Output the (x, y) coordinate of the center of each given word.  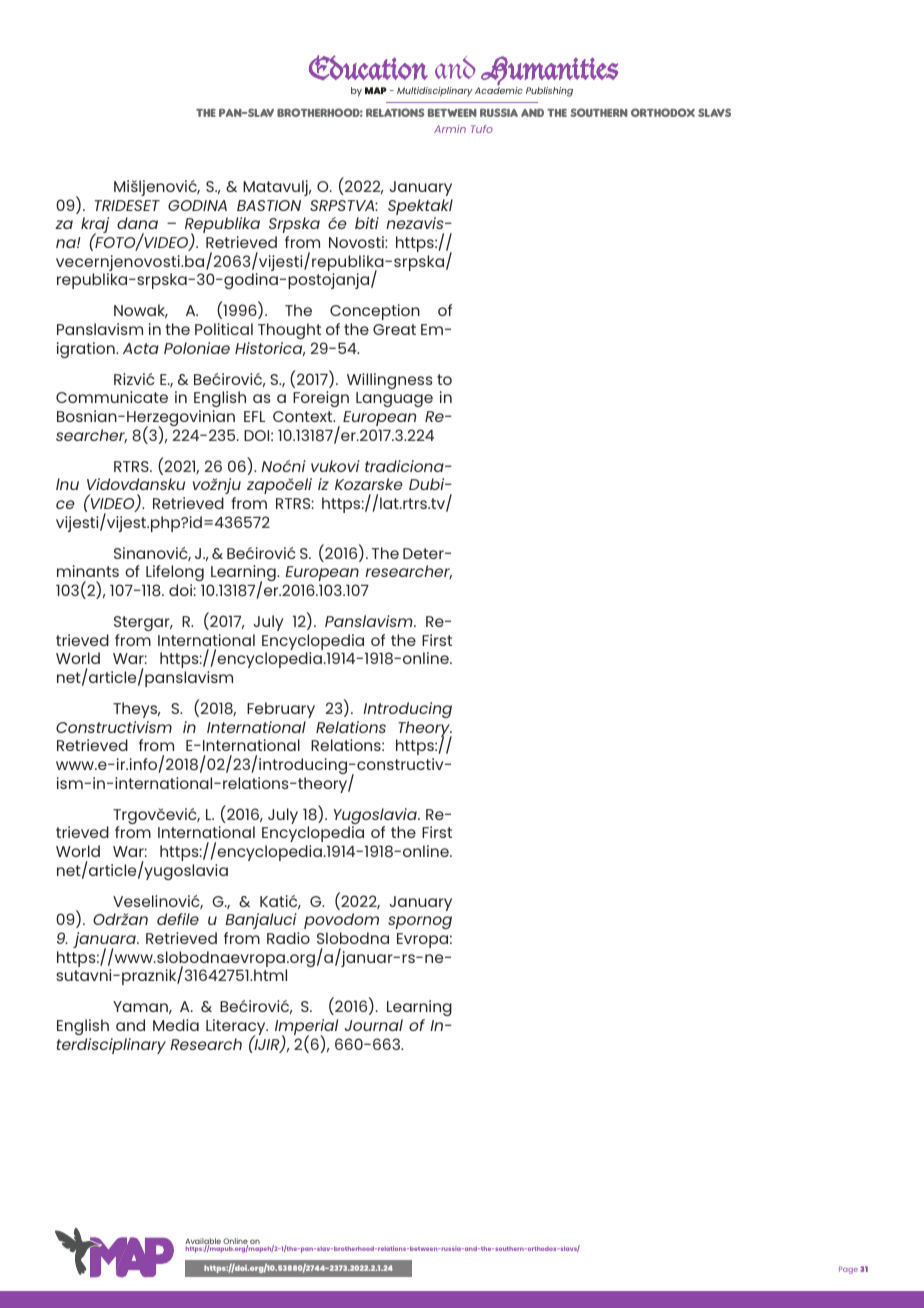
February (281, 710)
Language (394, 399)
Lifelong (175, 573)
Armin (450, 129)
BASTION (269, 205)
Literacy (237, 1028)
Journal (374, 1025)
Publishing (549, 92)
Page (848, 1270)
